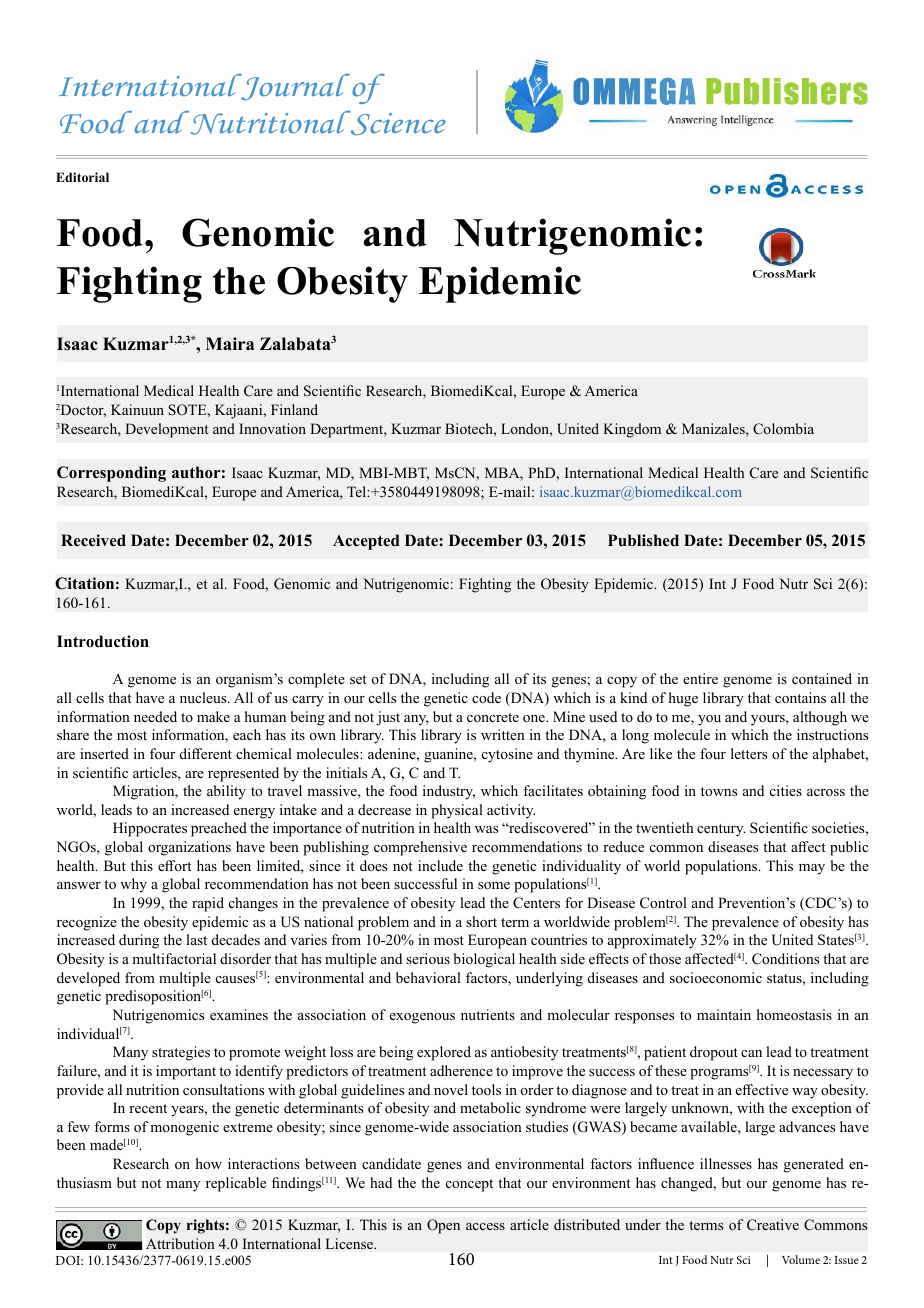 The width and height of the screenshot is (924, 1308). Describe the element at coordinates (397, 123) in the screenshot. I see `Science` at that location.
